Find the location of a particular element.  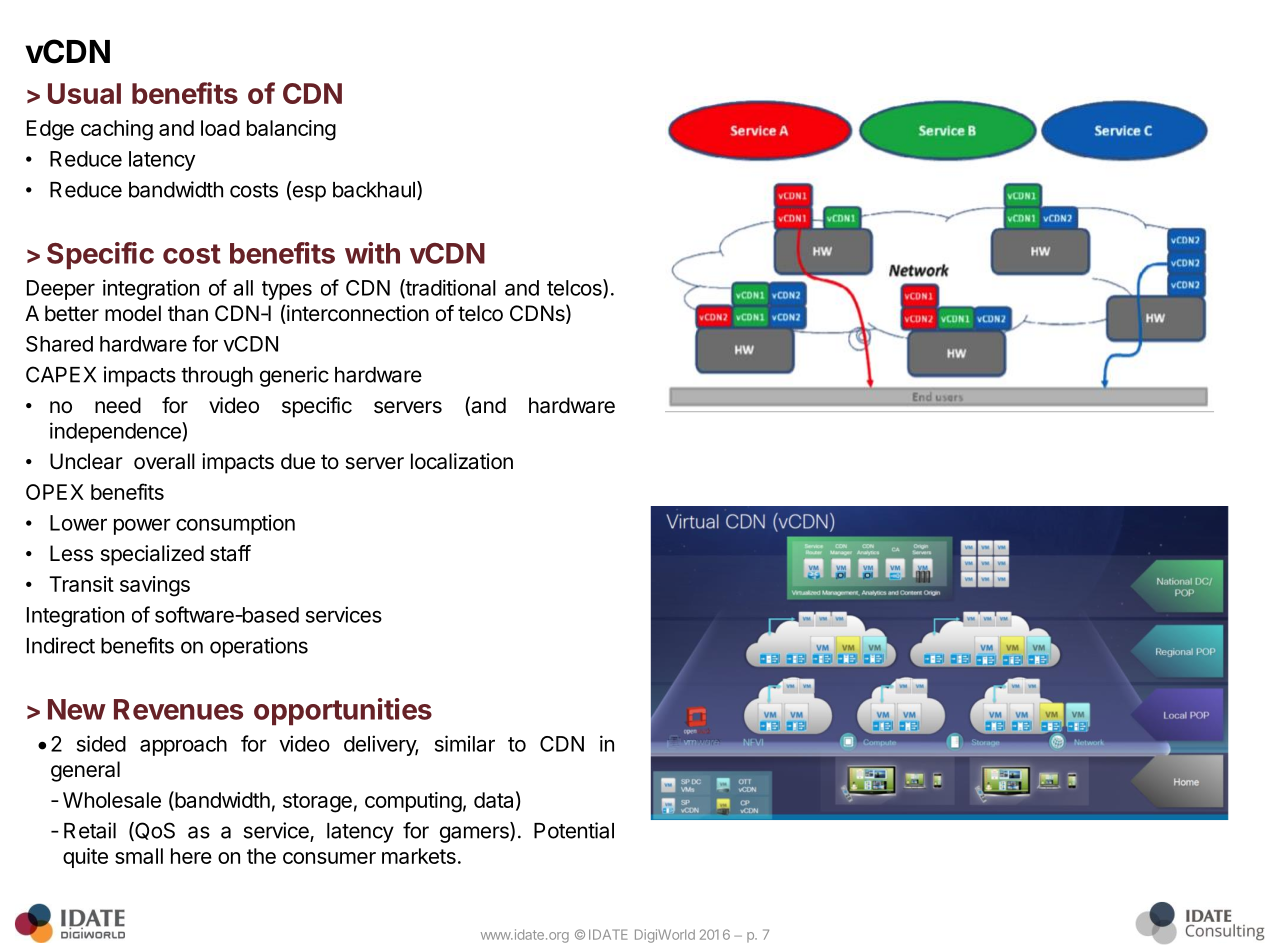

Shared is located at coordinates (59, 344).
